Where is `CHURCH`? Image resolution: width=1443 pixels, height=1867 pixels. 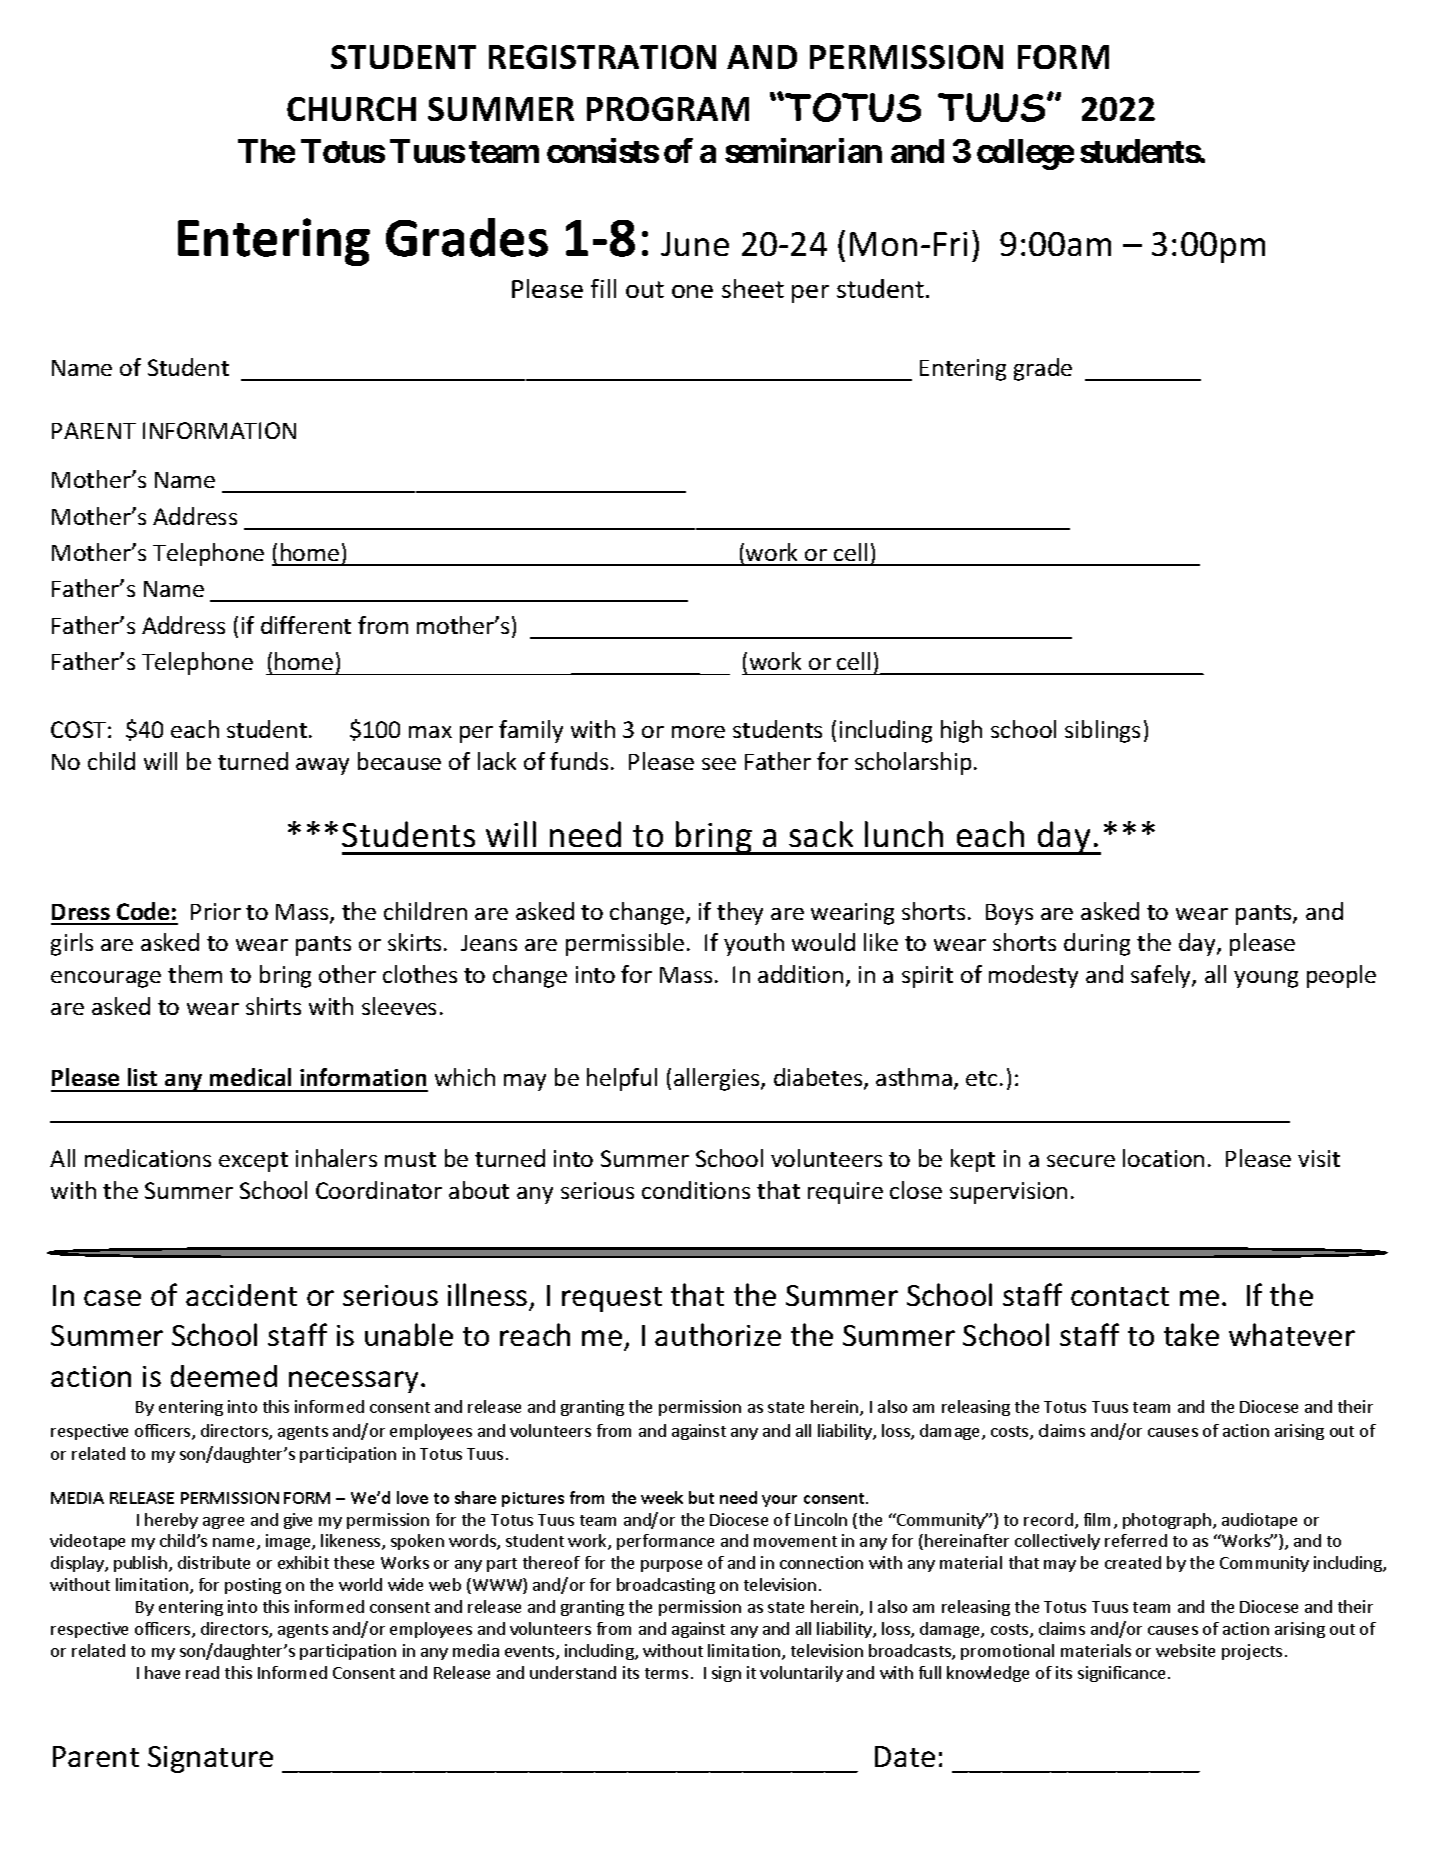
CHURCH is located at coordinates (351, 109).
